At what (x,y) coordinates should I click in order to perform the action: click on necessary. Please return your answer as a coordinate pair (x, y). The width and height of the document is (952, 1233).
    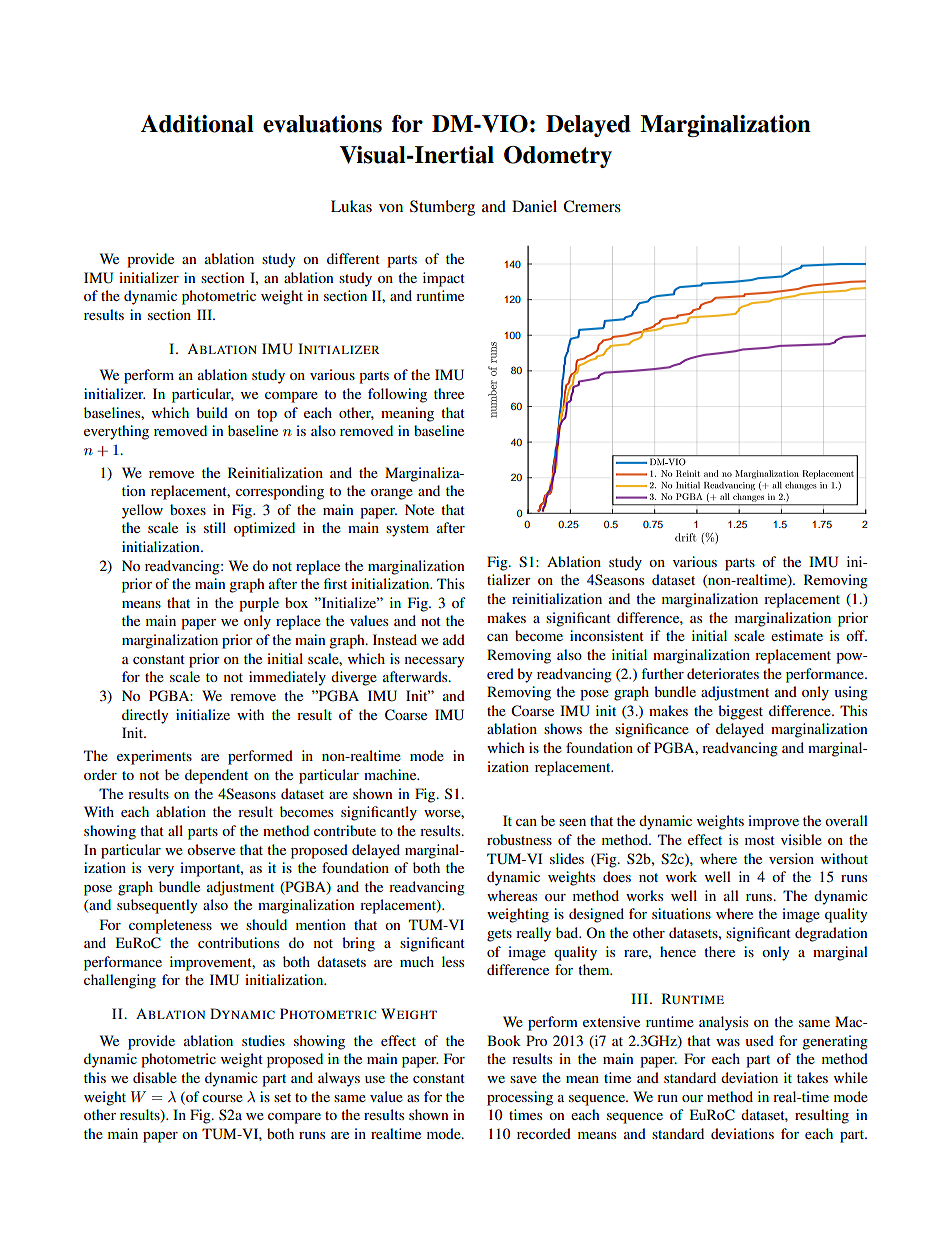
    Looking at the image, I should click on (434, 662).
